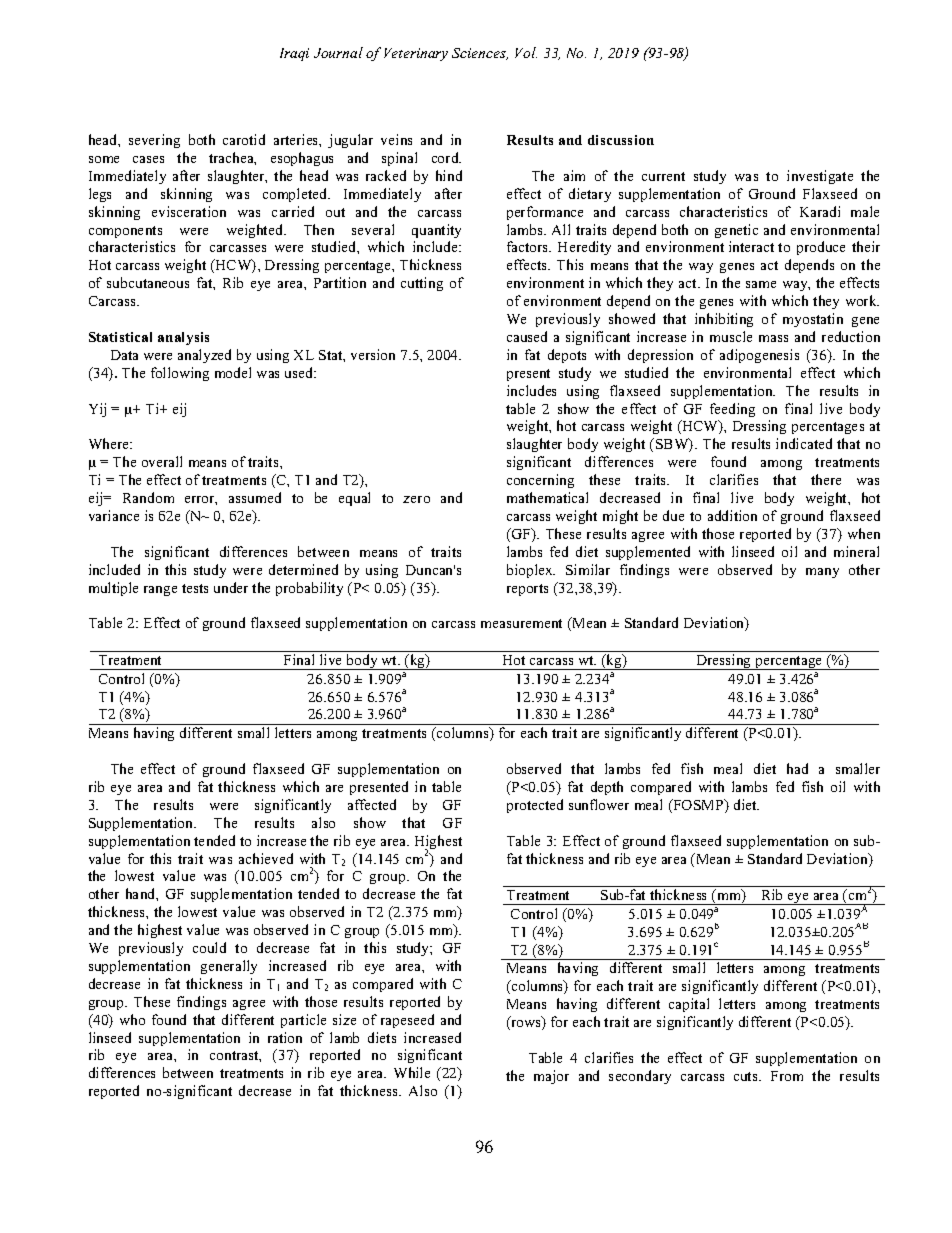 Image resolution: width=952 pixels, height=1233 pixels. What do you see at coordinates (480, 54) in the document?
I see `Sciences` at bounding box center [480, 54].
